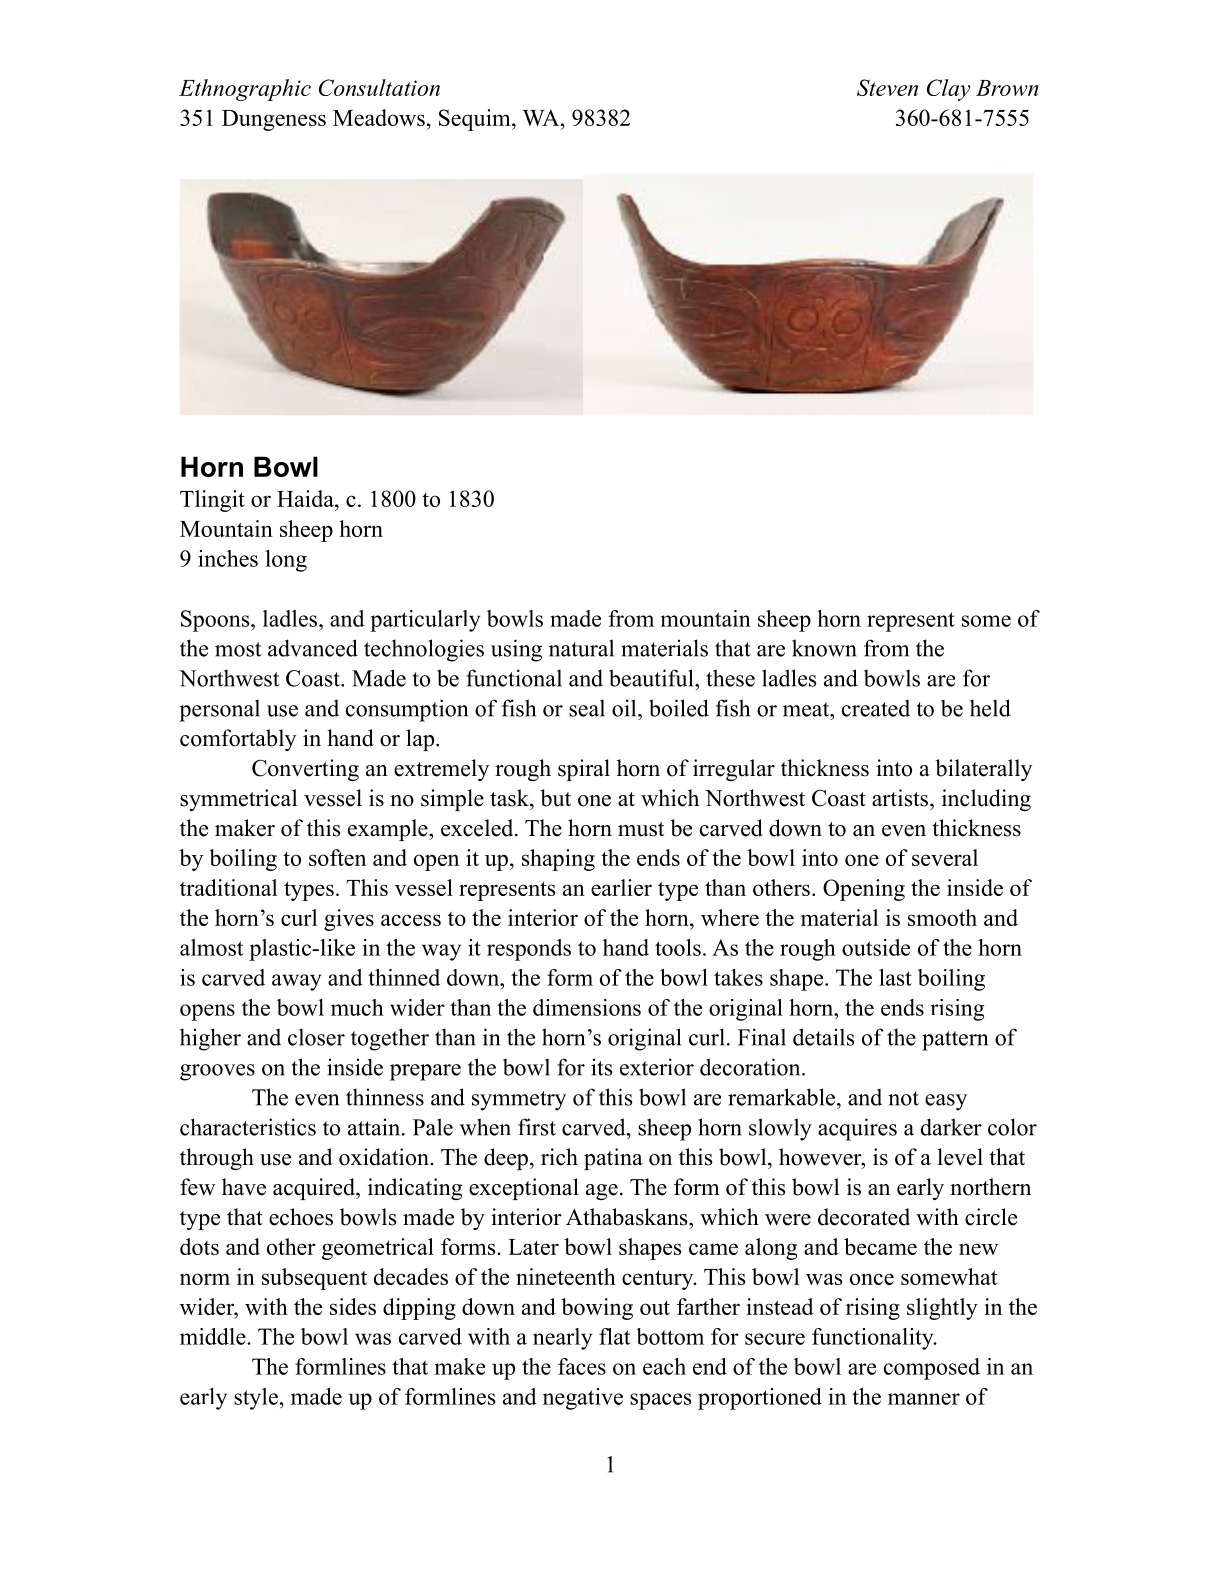 The image size is (1221, 1580). What do you see at coordinates (245, 90) in the screenshot?
I see `Ethnographic` at bounding box center [245, 90].
